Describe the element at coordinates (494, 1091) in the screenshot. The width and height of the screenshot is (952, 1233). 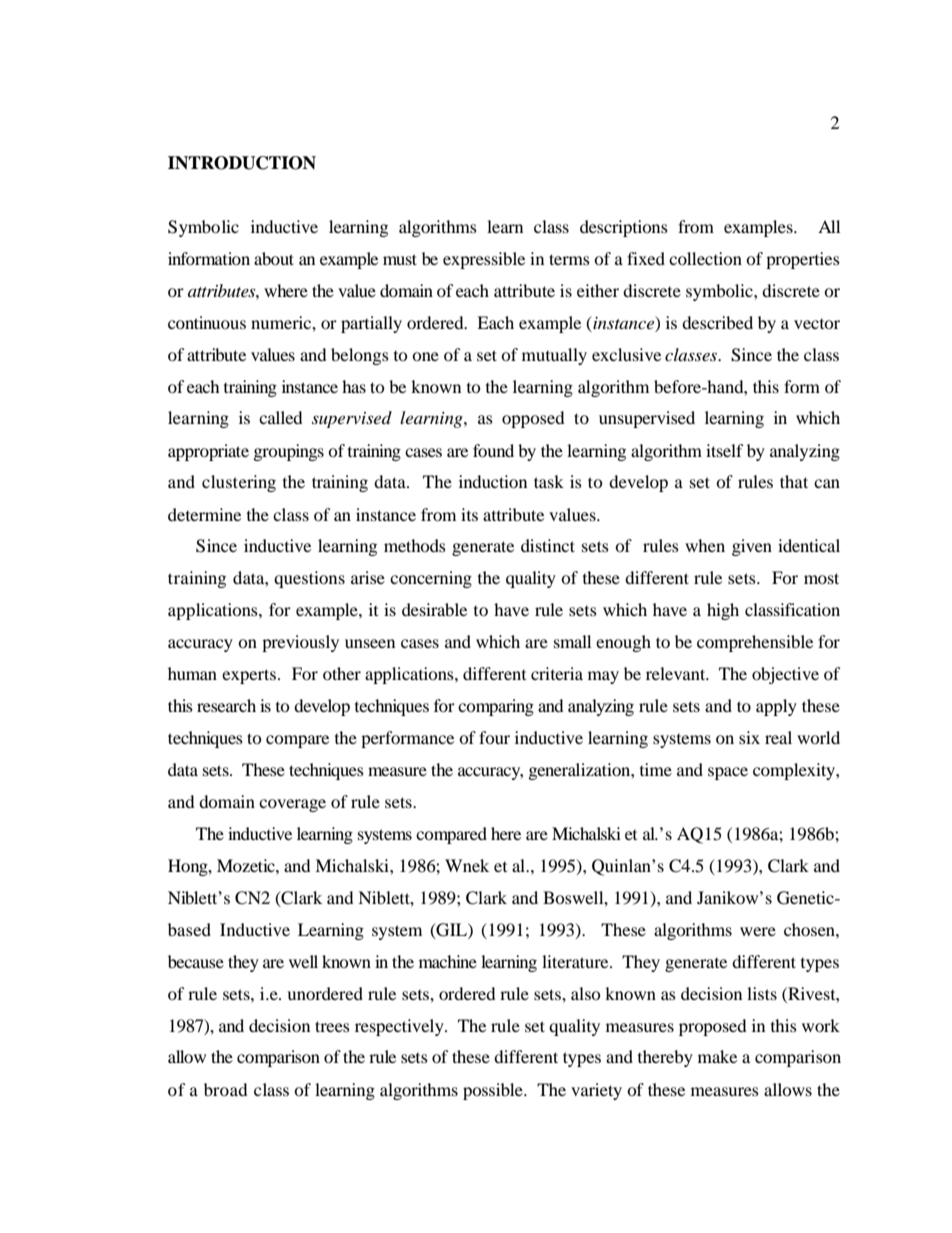
I see `possible` at that location.
